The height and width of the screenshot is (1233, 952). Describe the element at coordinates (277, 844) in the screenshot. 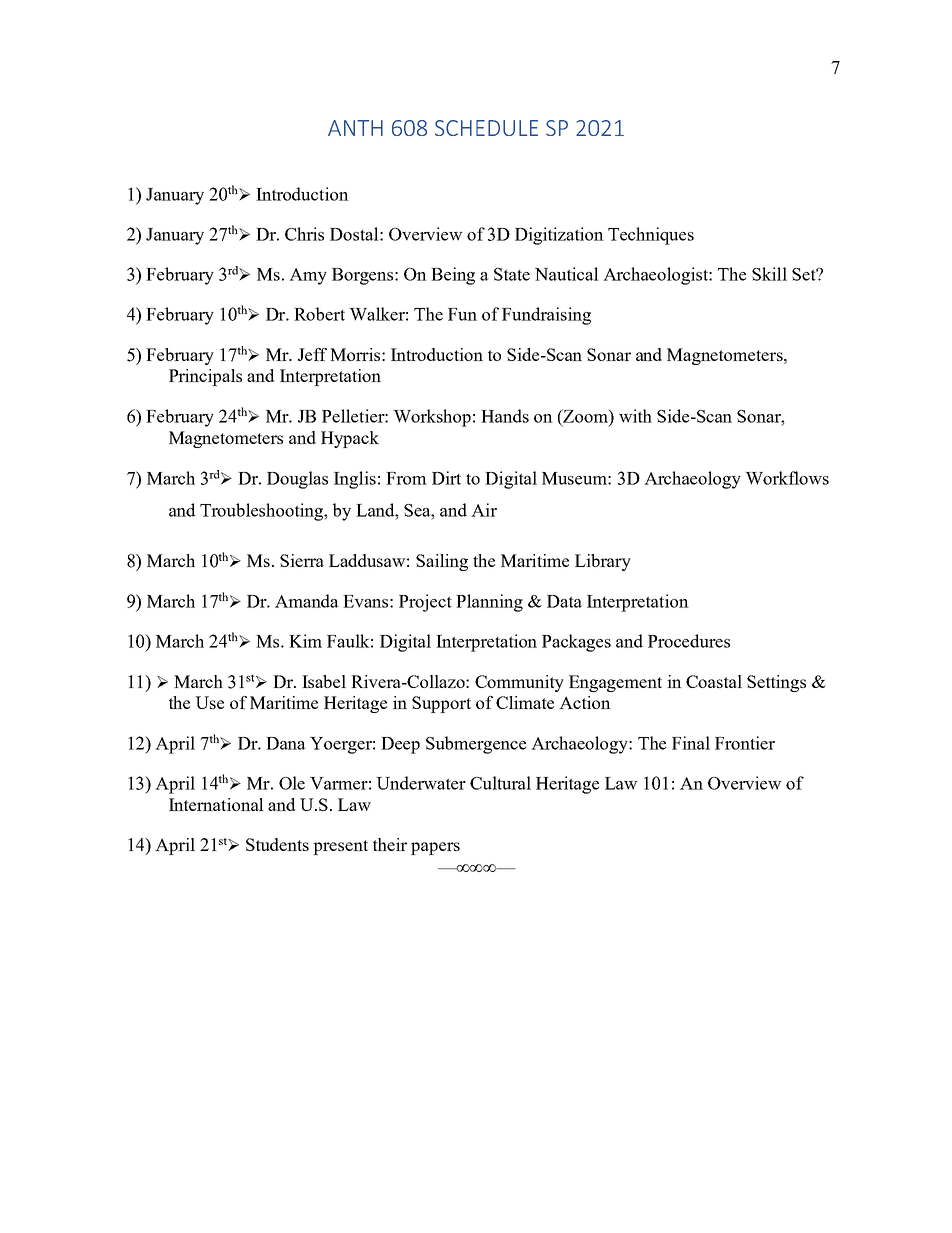

I see `Students` at that location.
